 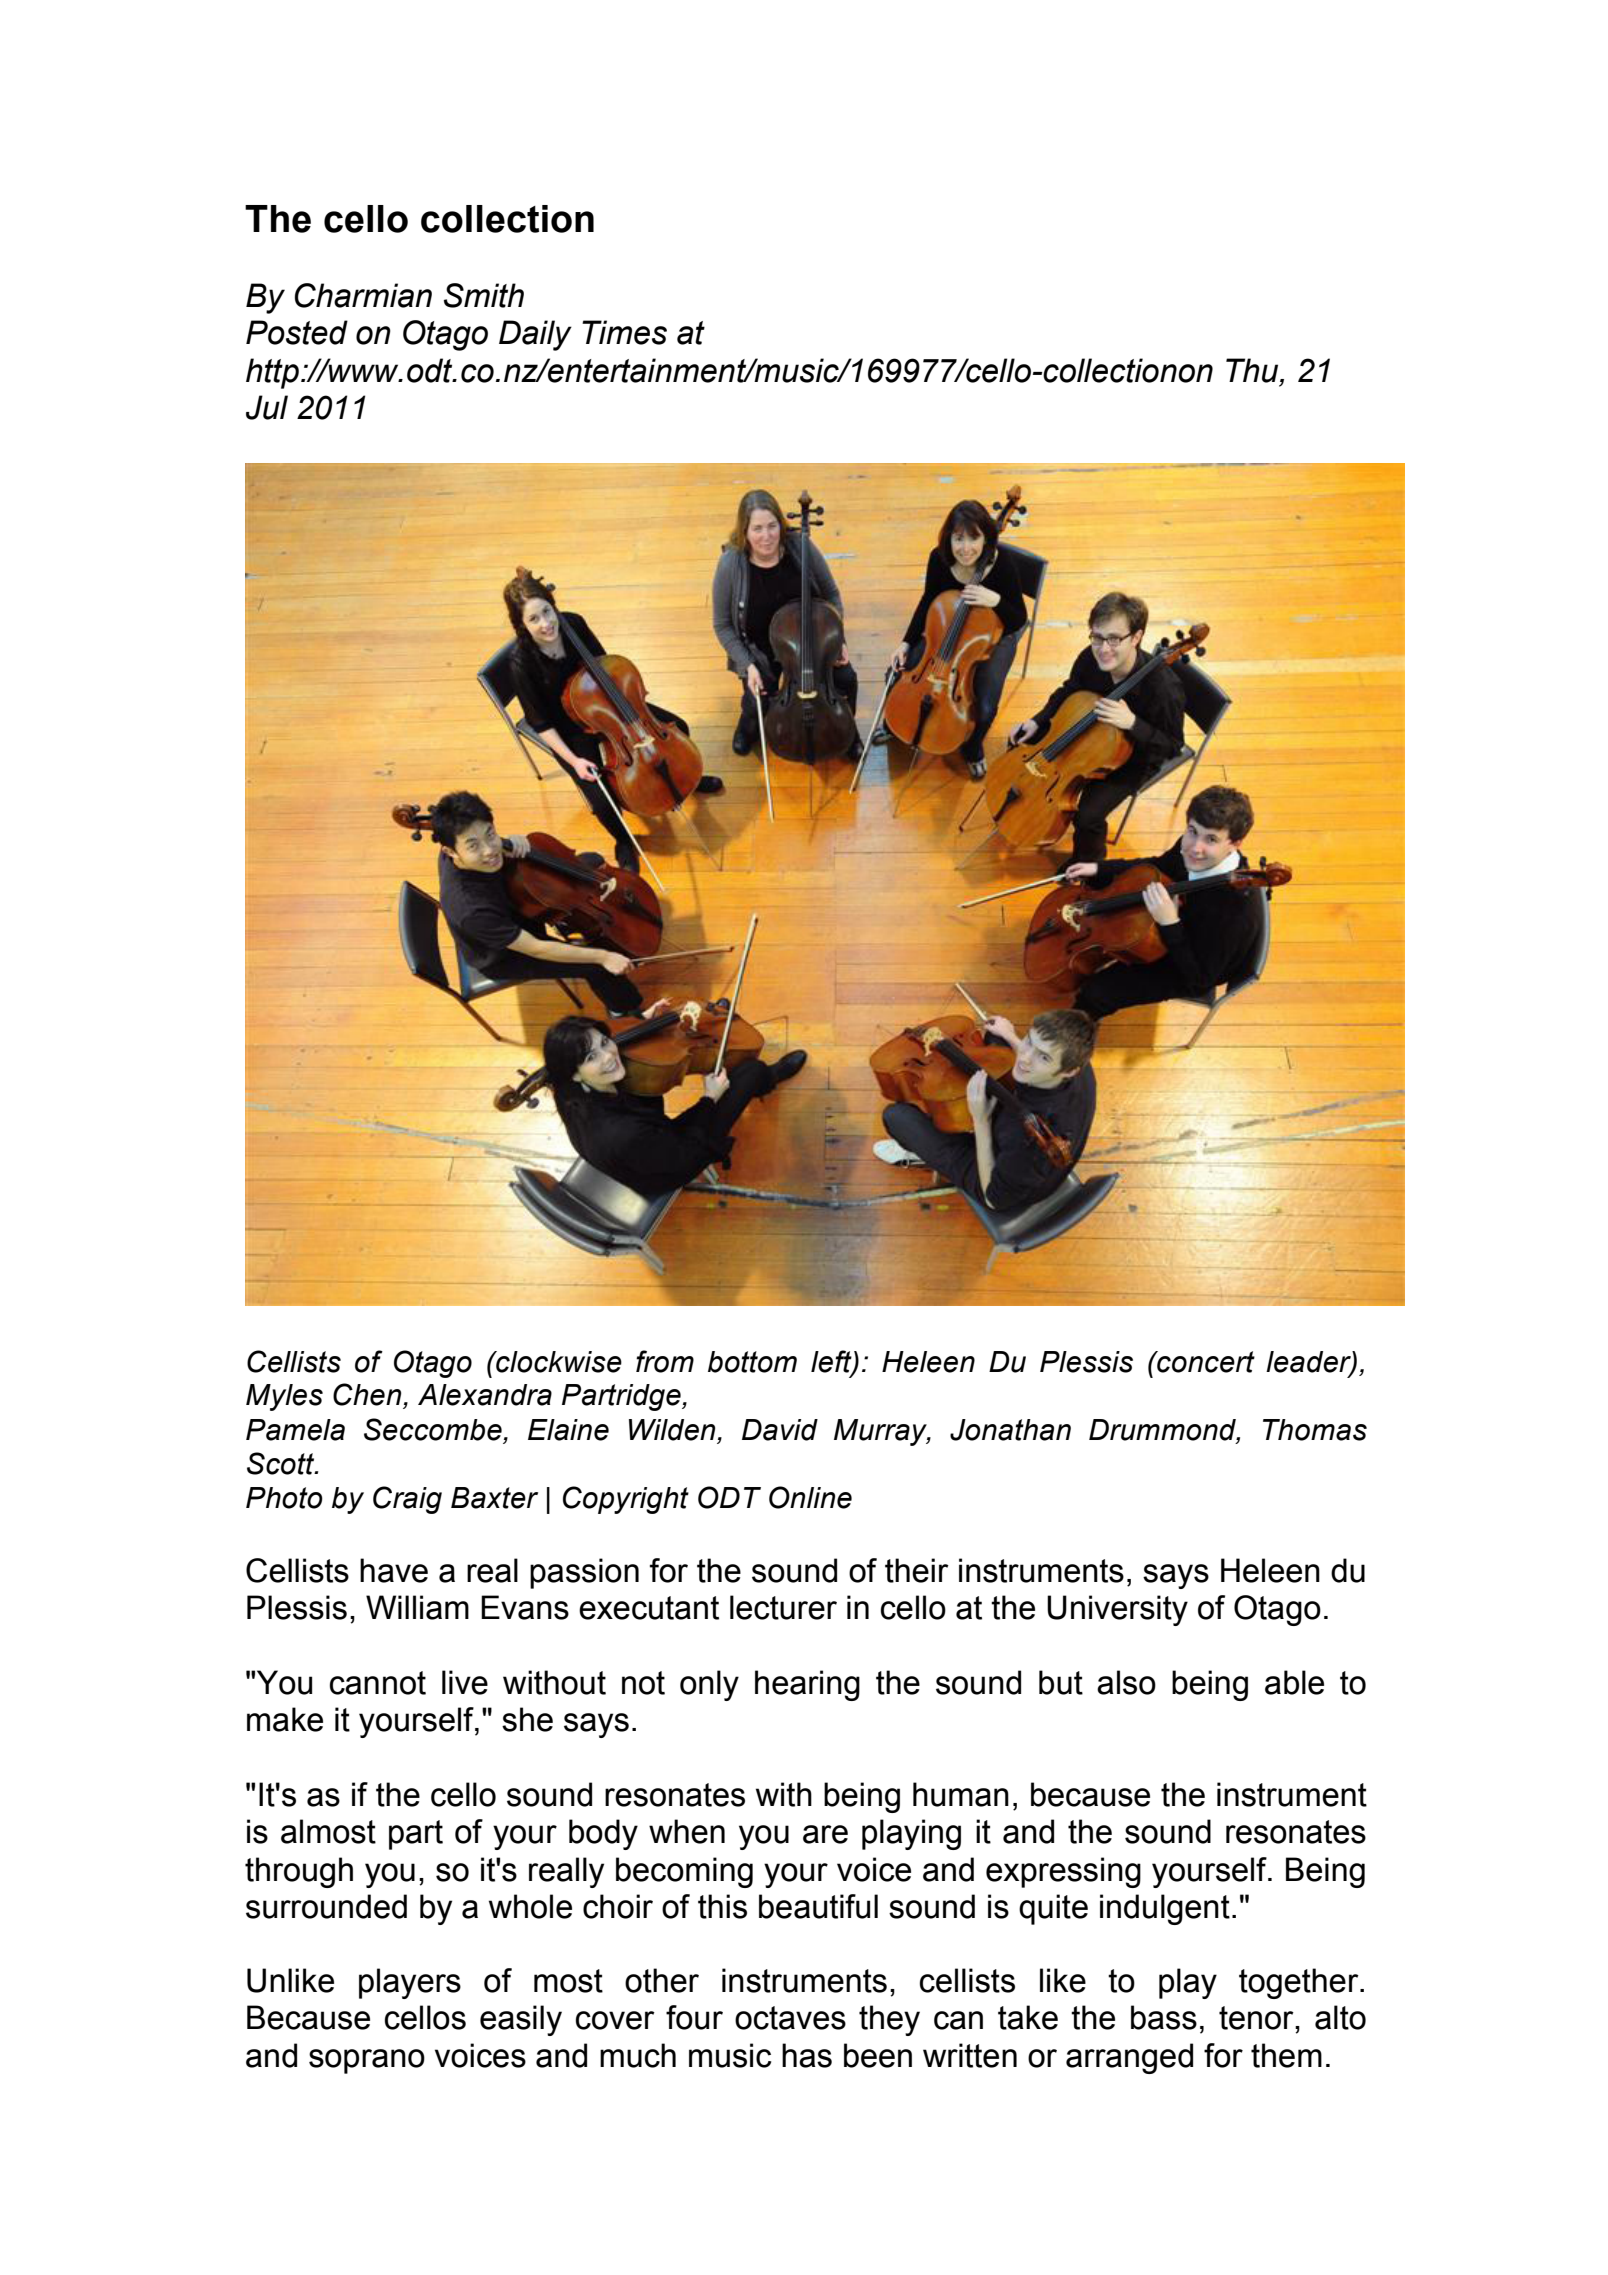 I want to click on soprano, so click(x=367, y=2061).
